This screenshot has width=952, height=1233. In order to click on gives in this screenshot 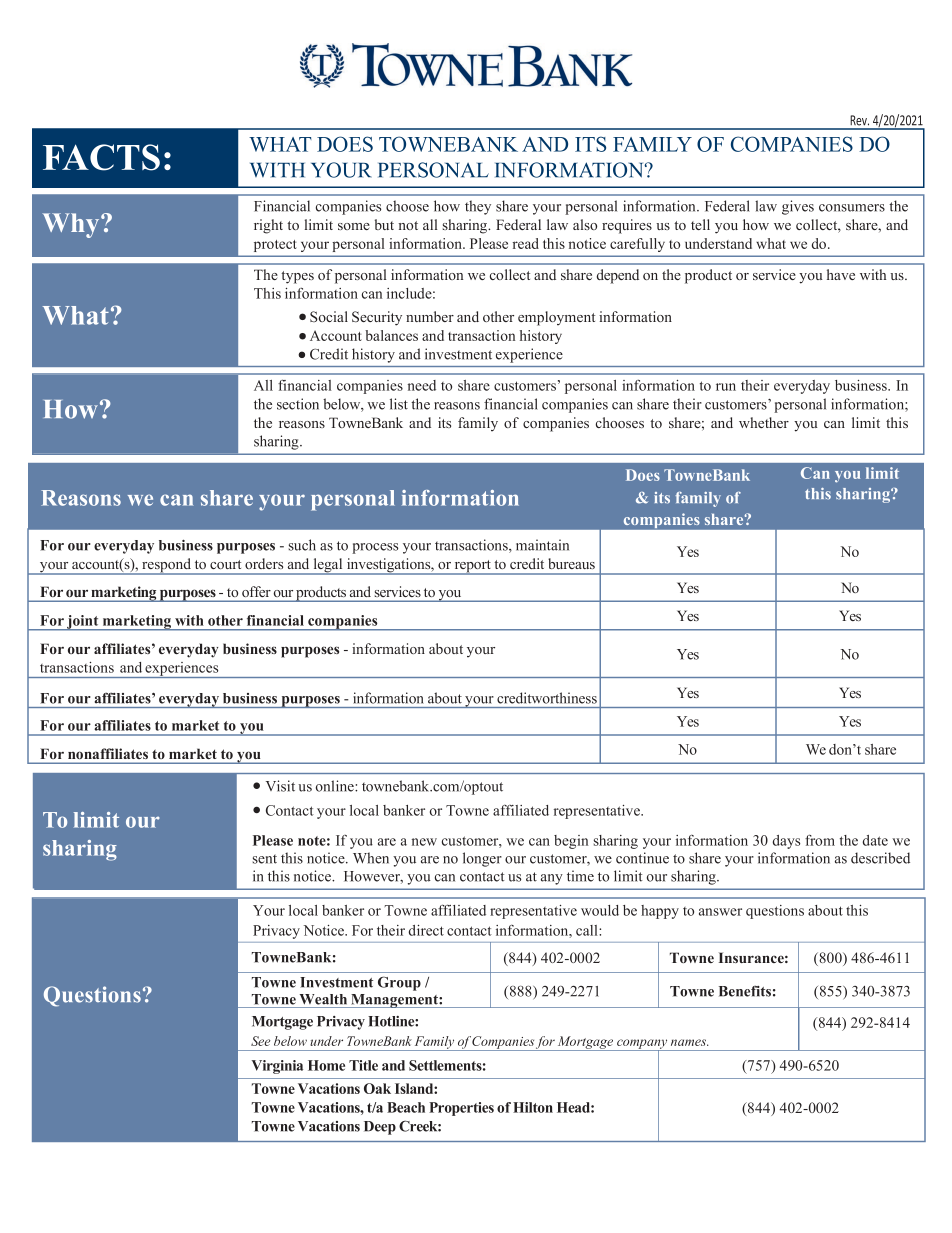, I will do `click(798, 207)`.
